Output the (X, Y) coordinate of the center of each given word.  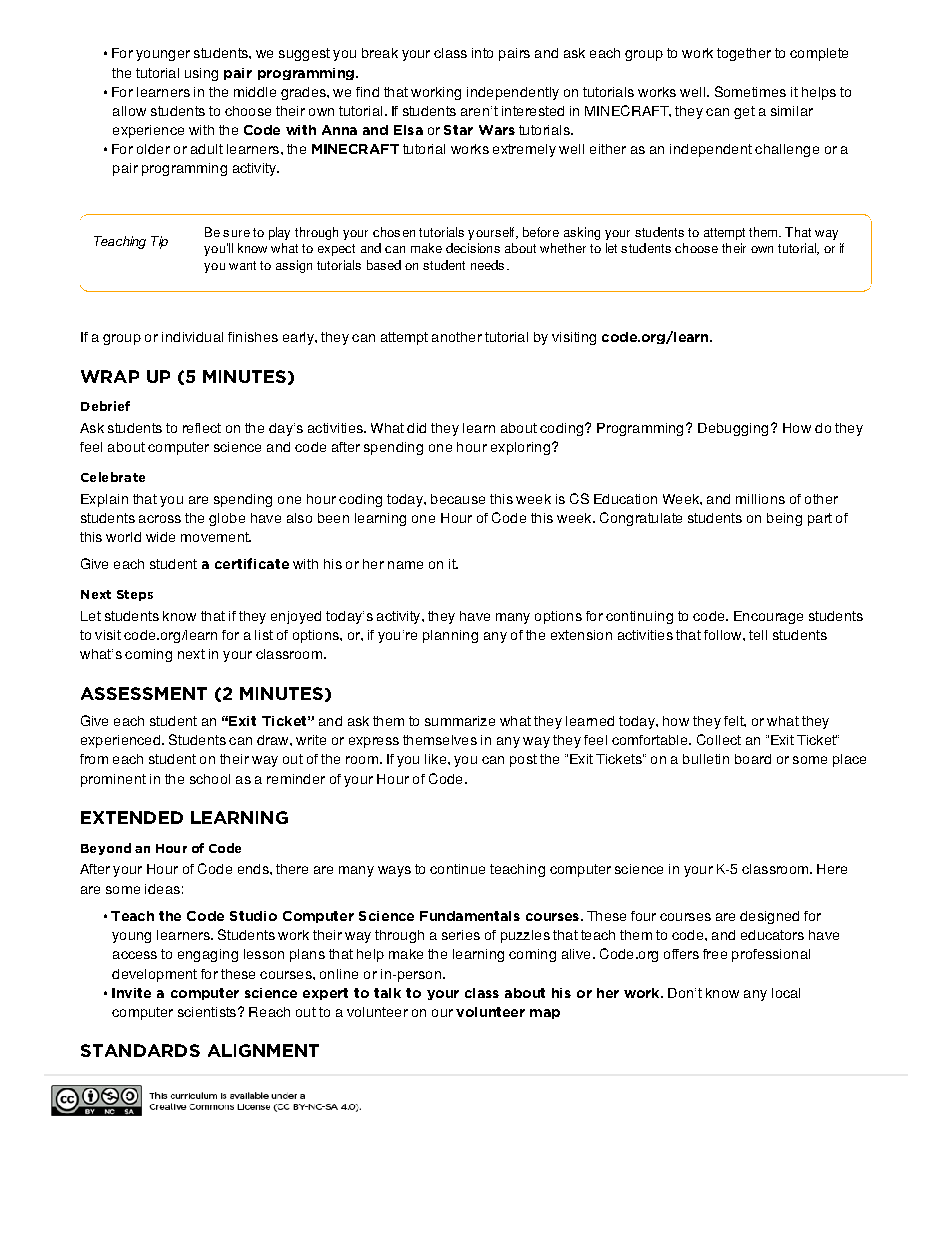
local (786, 993)
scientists (207, 1012)
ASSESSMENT (144, 693)
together (744, 54)
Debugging (733, 429)
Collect (719, 739)
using (201, 74)
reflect (202, 428)
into (482, 53)
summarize (460, 721)
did (416, 428)
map (545, 1014)
